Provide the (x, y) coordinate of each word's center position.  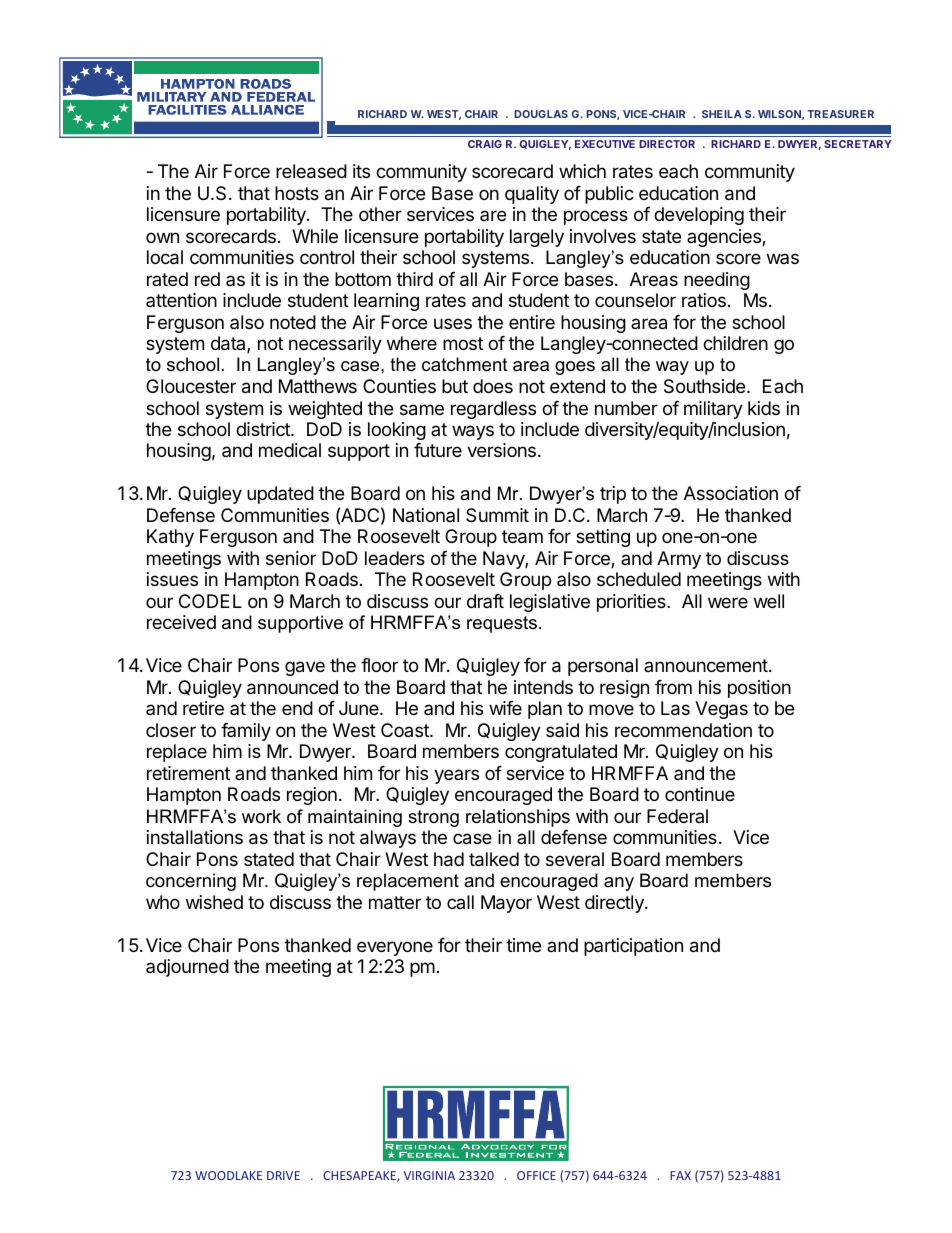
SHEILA (722, 114)
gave (305, 668)
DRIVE (283, 1175)
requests (502, 624)
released (311, 171)
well (769, 601)
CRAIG (485, 144)
